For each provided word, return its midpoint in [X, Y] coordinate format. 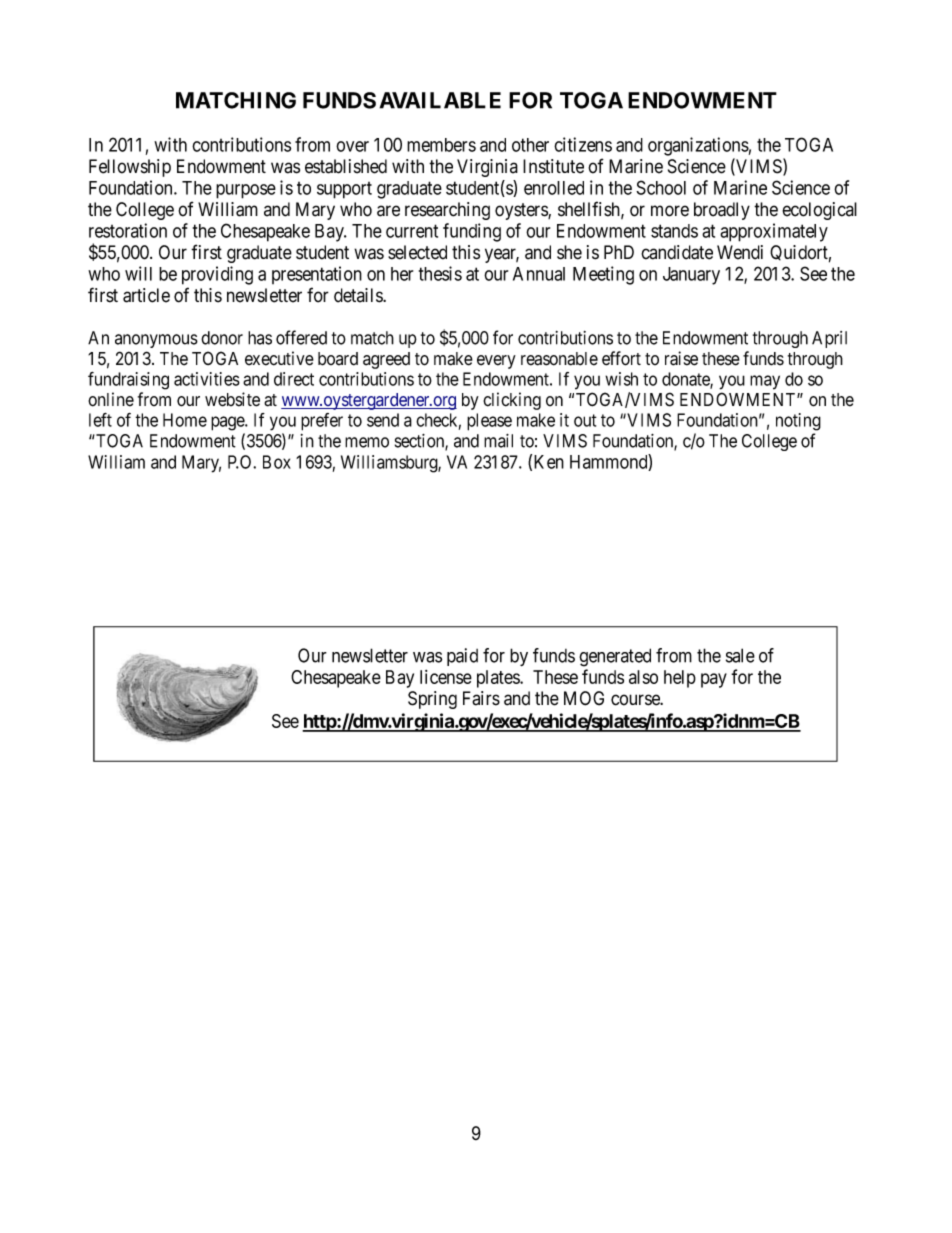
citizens [583, 144]
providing [217, 275]
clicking [512, 401]
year [502, 255]
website [232, 399]
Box [277, 462]
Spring [432, 700]
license [446, 677]
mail [498, 441]
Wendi [740, 252]
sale [740, 655]
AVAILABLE [440, 100]
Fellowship [130, 168]
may [765, 382]
